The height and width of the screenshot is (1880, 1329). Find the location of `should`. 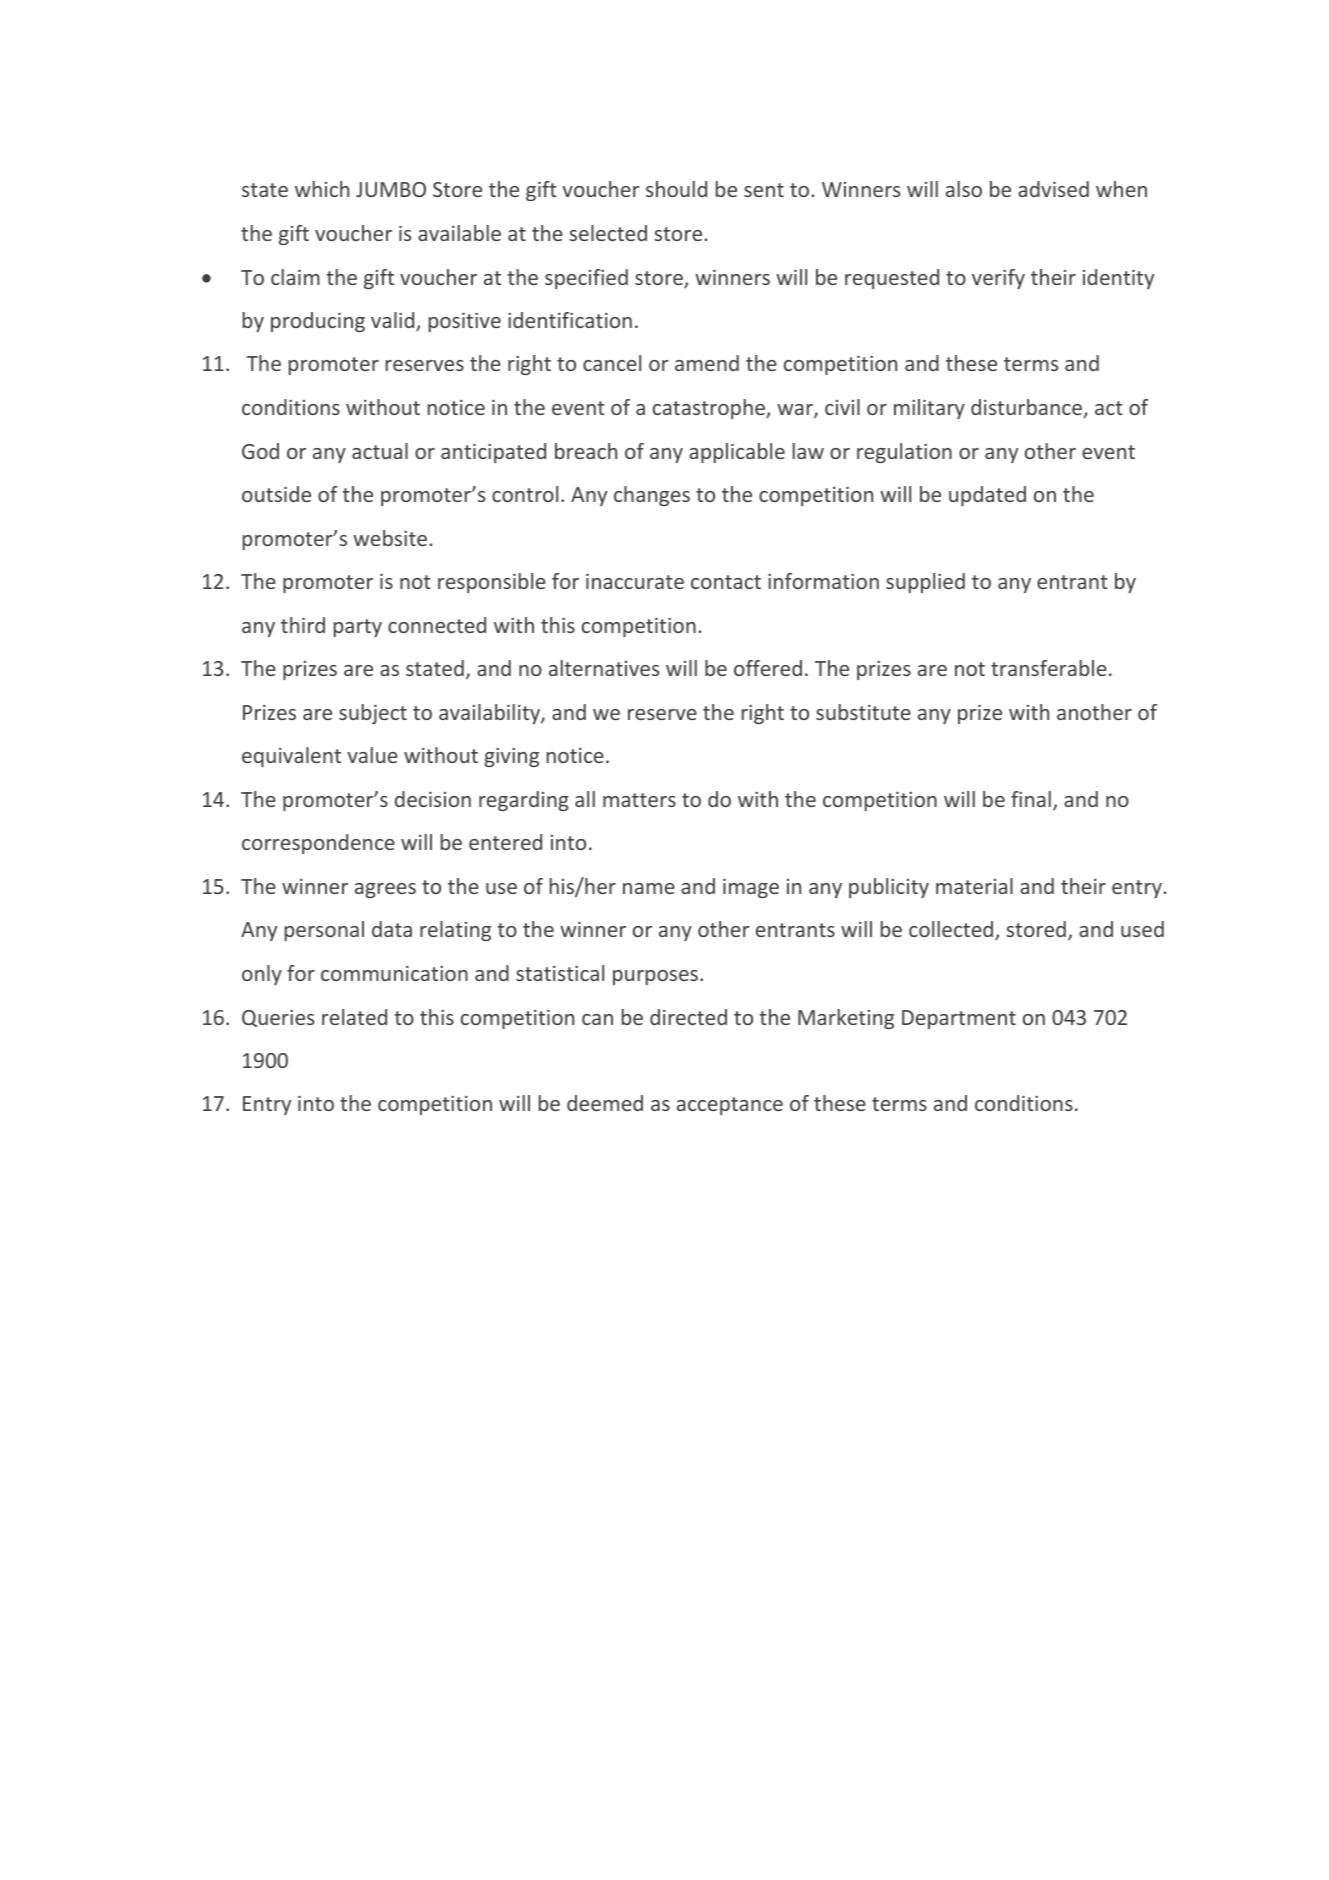

should is located at coordinates (676, 189).
